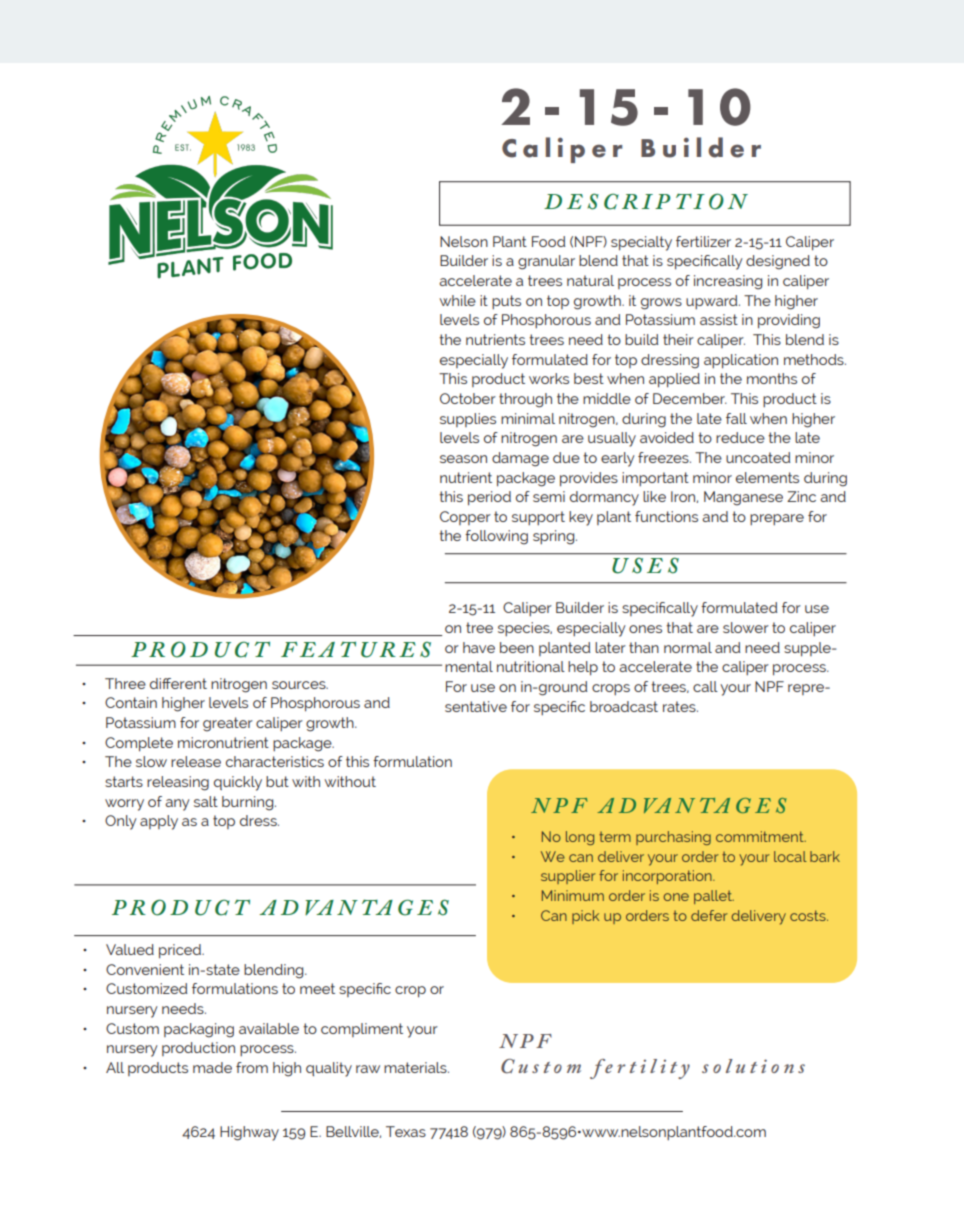  What do you see at coordinates (212, 1067) in the page?
I see `made` at bounding box center [212, 1067].
